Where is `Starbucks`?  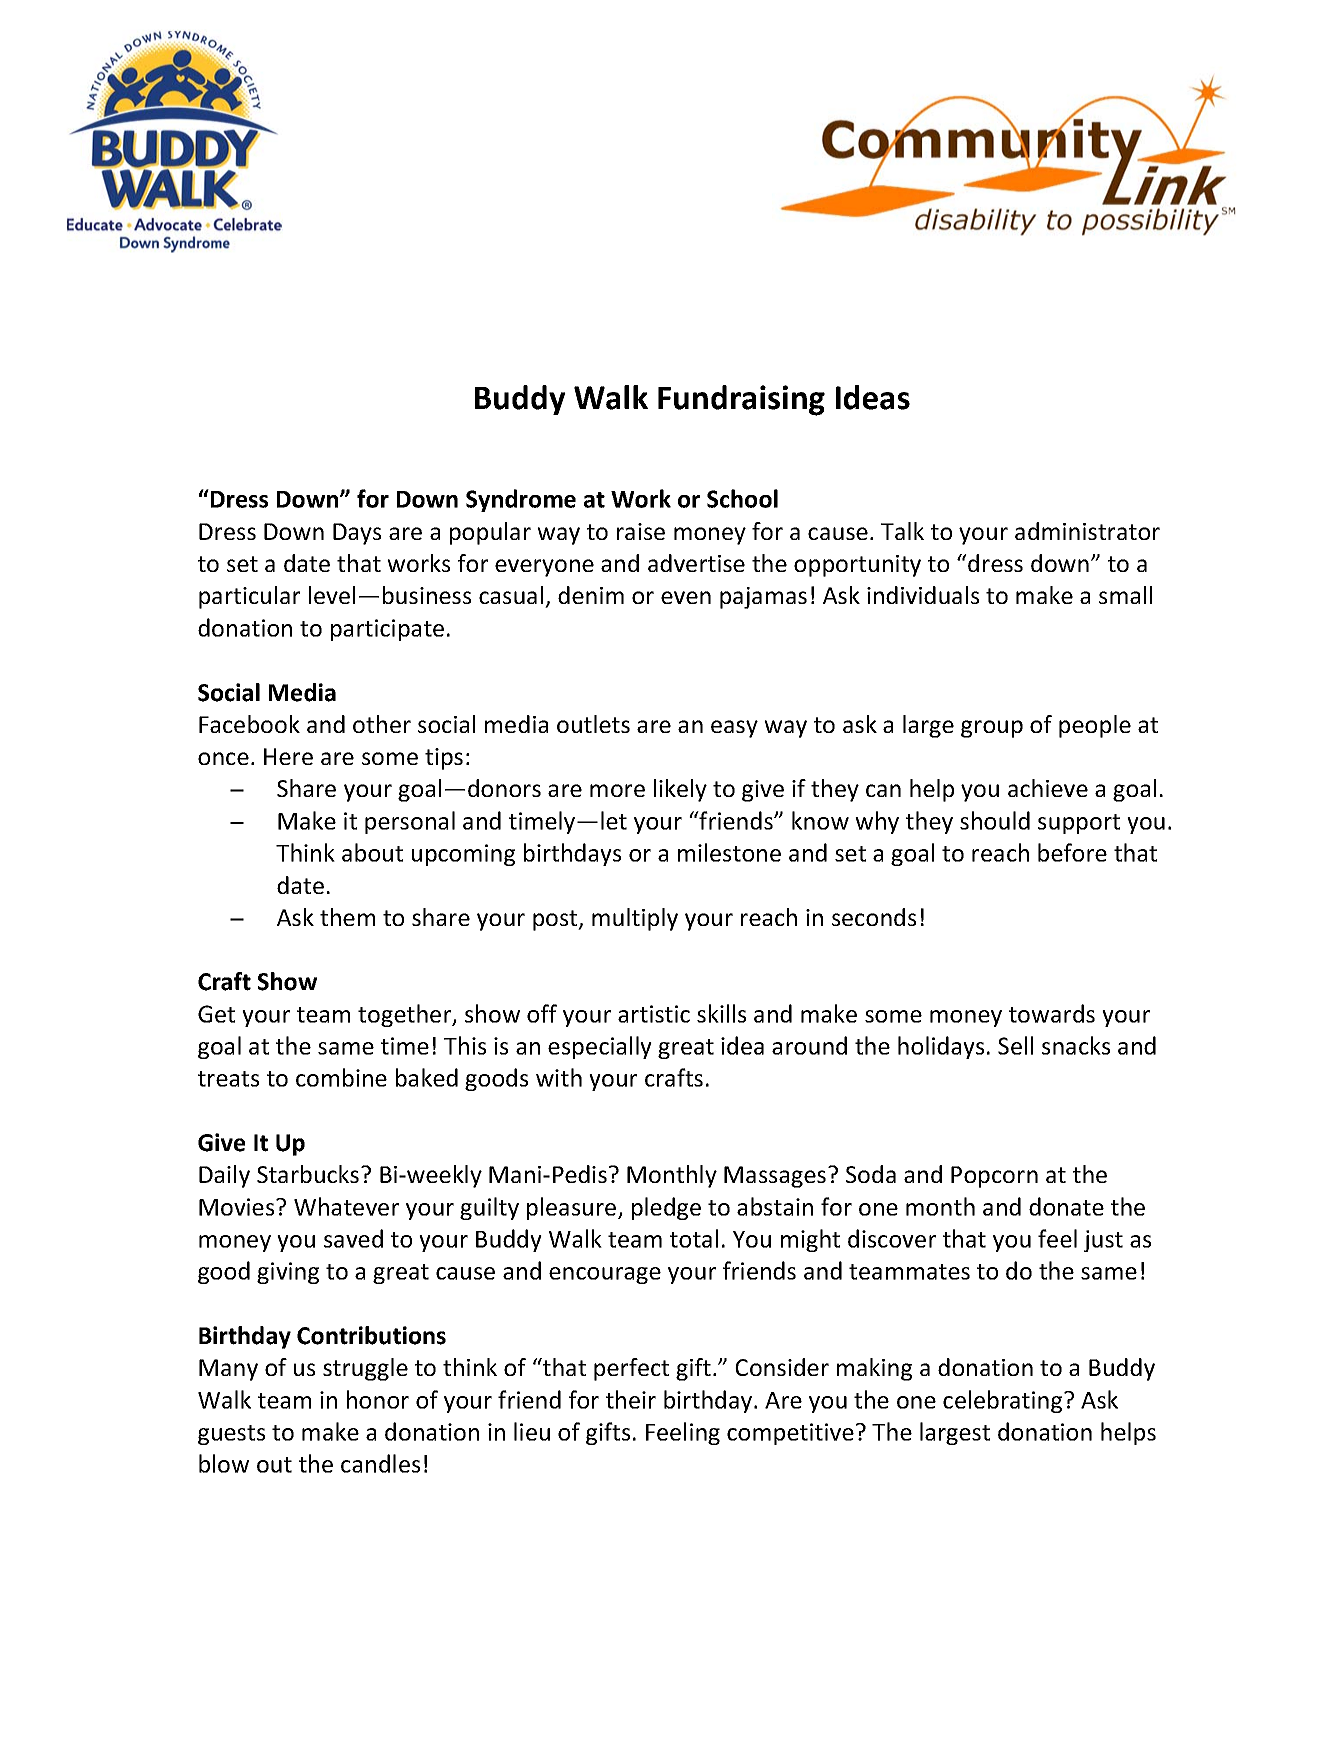 Starbucks is located at coordinates (309, 1174).
